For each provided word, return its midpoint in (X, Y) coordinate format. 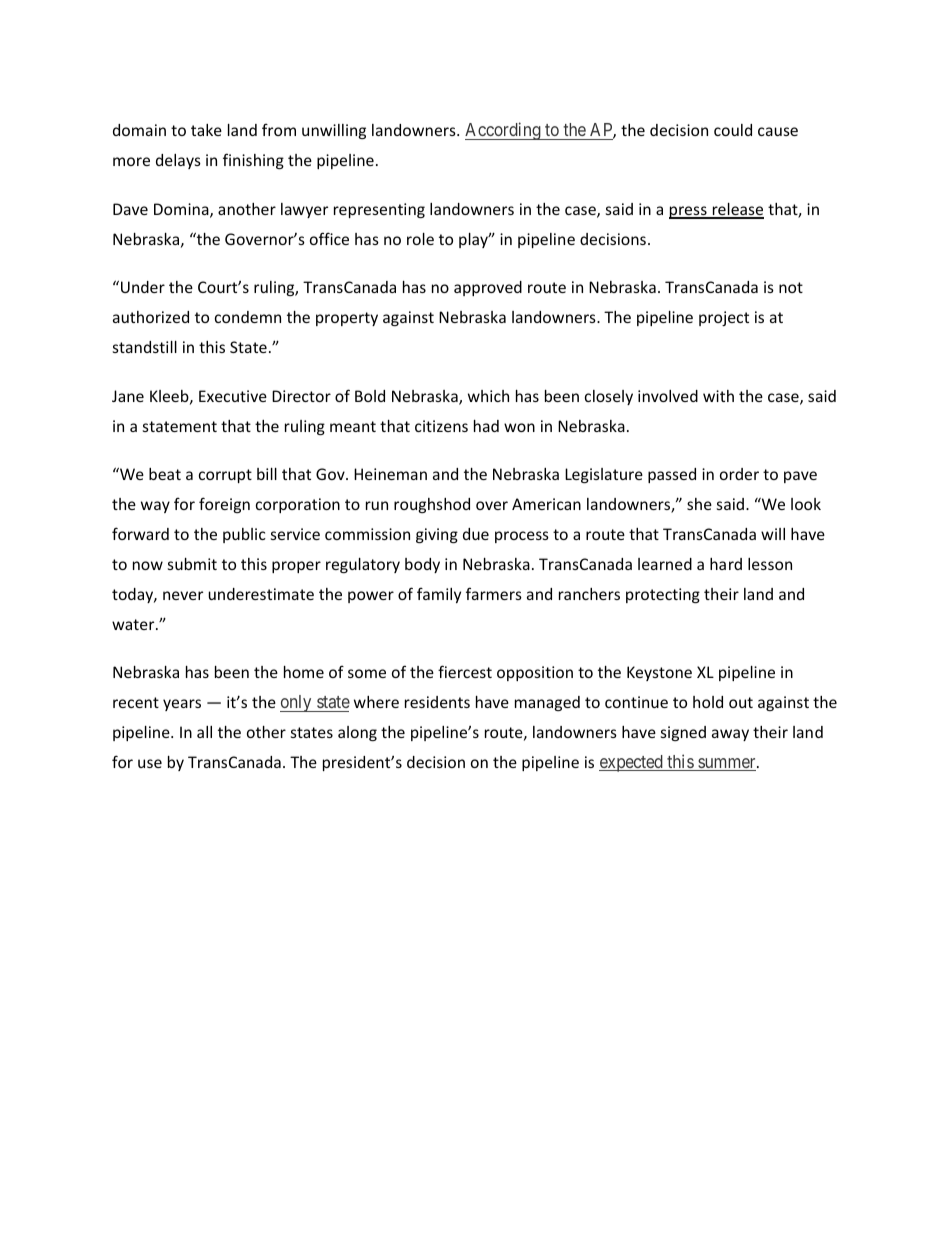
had (486, 426)
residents (437, 702)
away (730, 735)
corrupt (225, 476)
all (204, 732)
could (733, 130)
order (739, 474)
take (206, 130)
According (504, 131)
